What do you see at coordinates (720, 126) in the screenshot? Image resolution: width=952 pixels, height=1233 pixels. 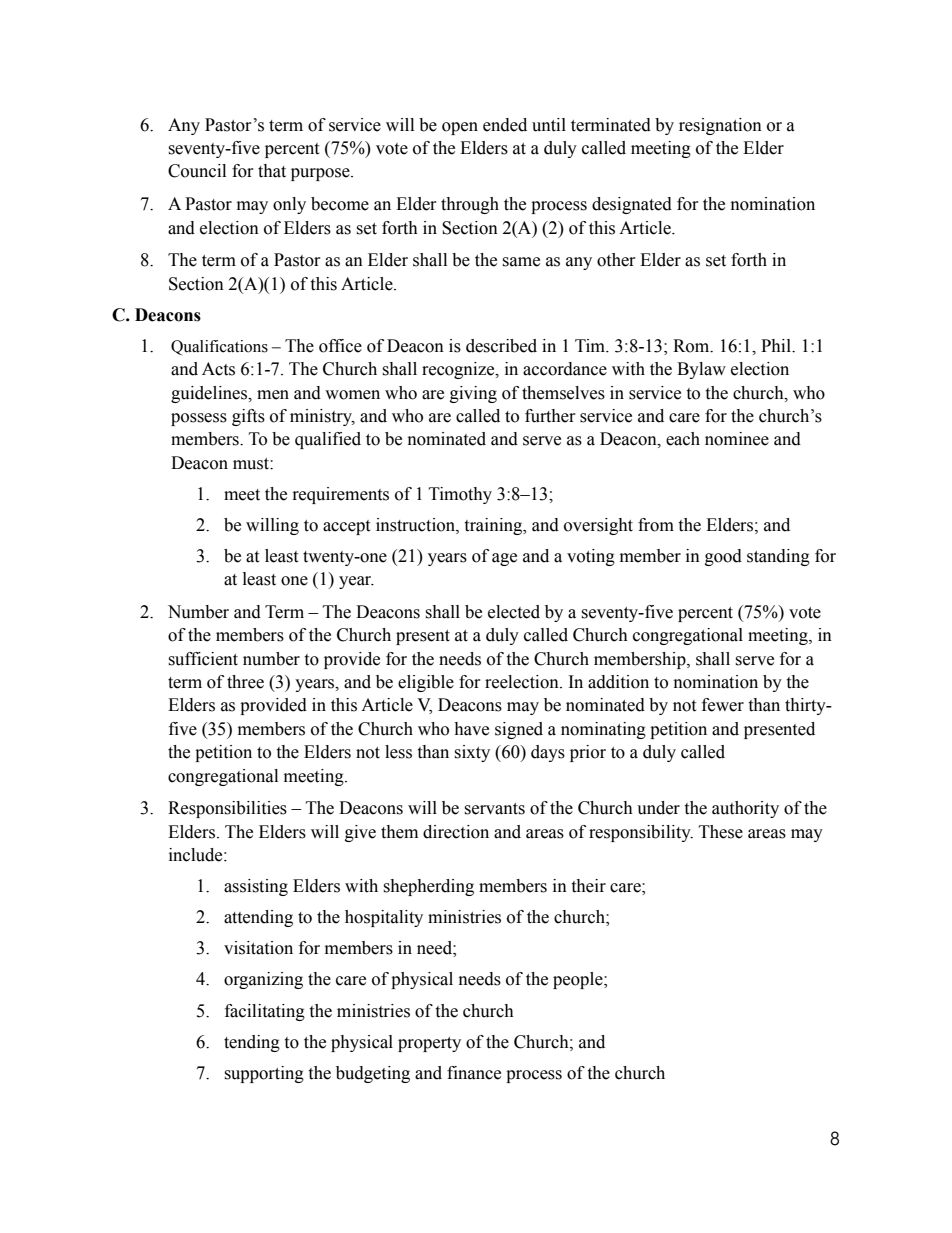 I see `resignation` at bounding box center [720, 126].
